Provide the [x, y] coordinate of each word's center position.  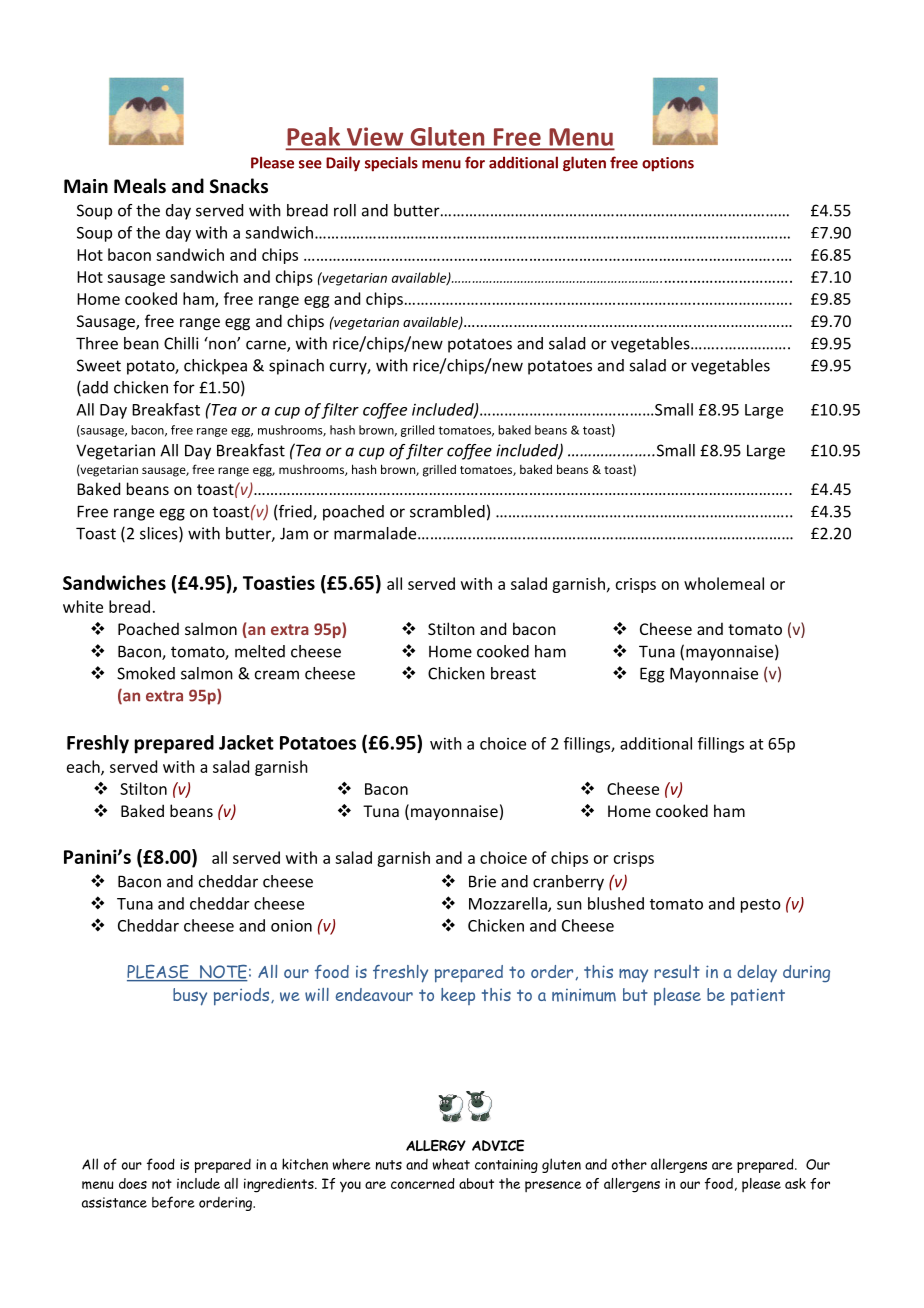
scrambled [447, 511]
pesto [761, 906]
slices [160, 534]
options [668, 164]
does [133, 1183]
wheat [451, 1164]
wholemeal [724, 583]
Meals [140, 186]
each [84, 767]
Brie [482, 881]
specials [391, 164]
